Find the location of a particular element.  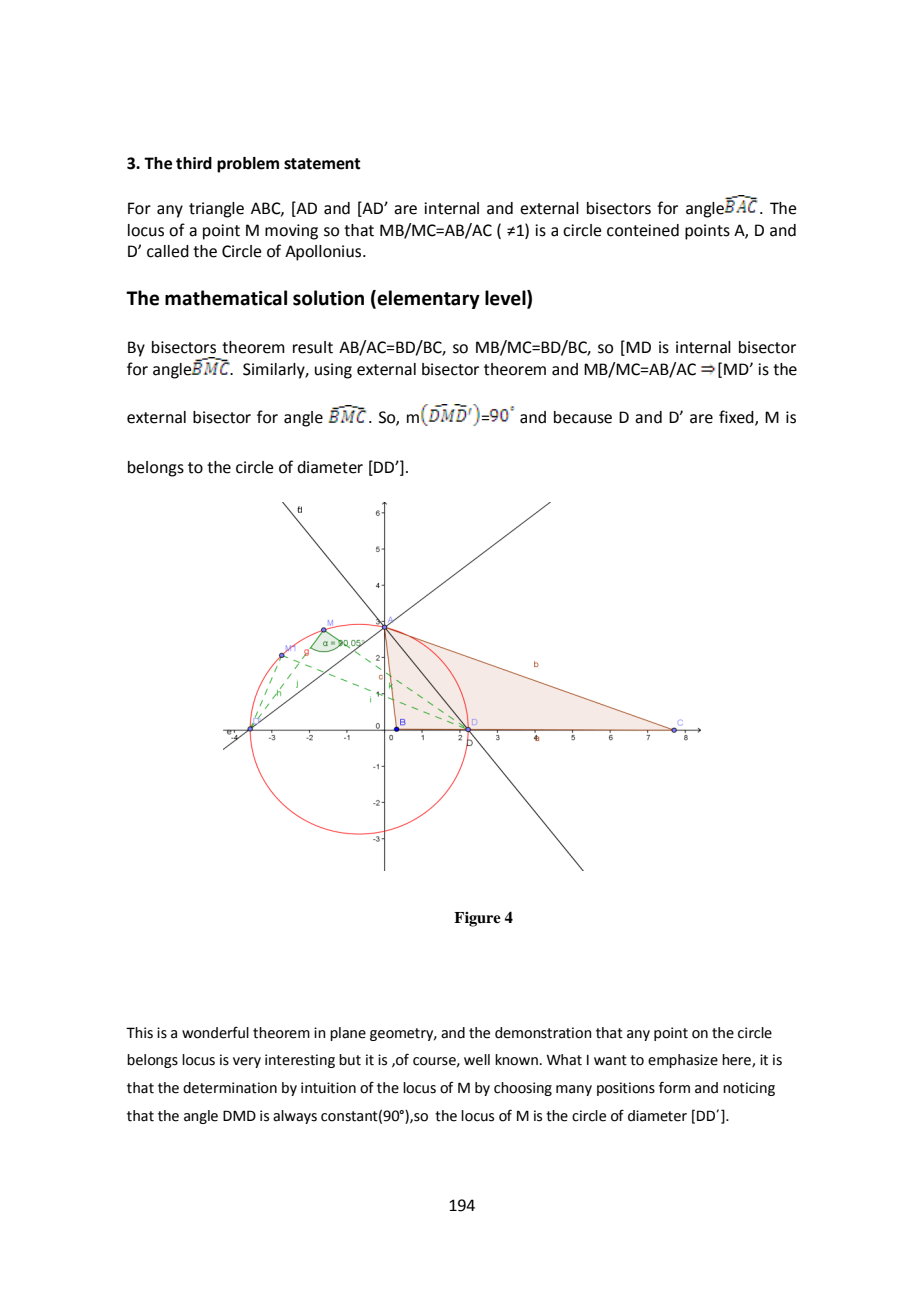

demonstration is located at coordinates (543, 1033).
